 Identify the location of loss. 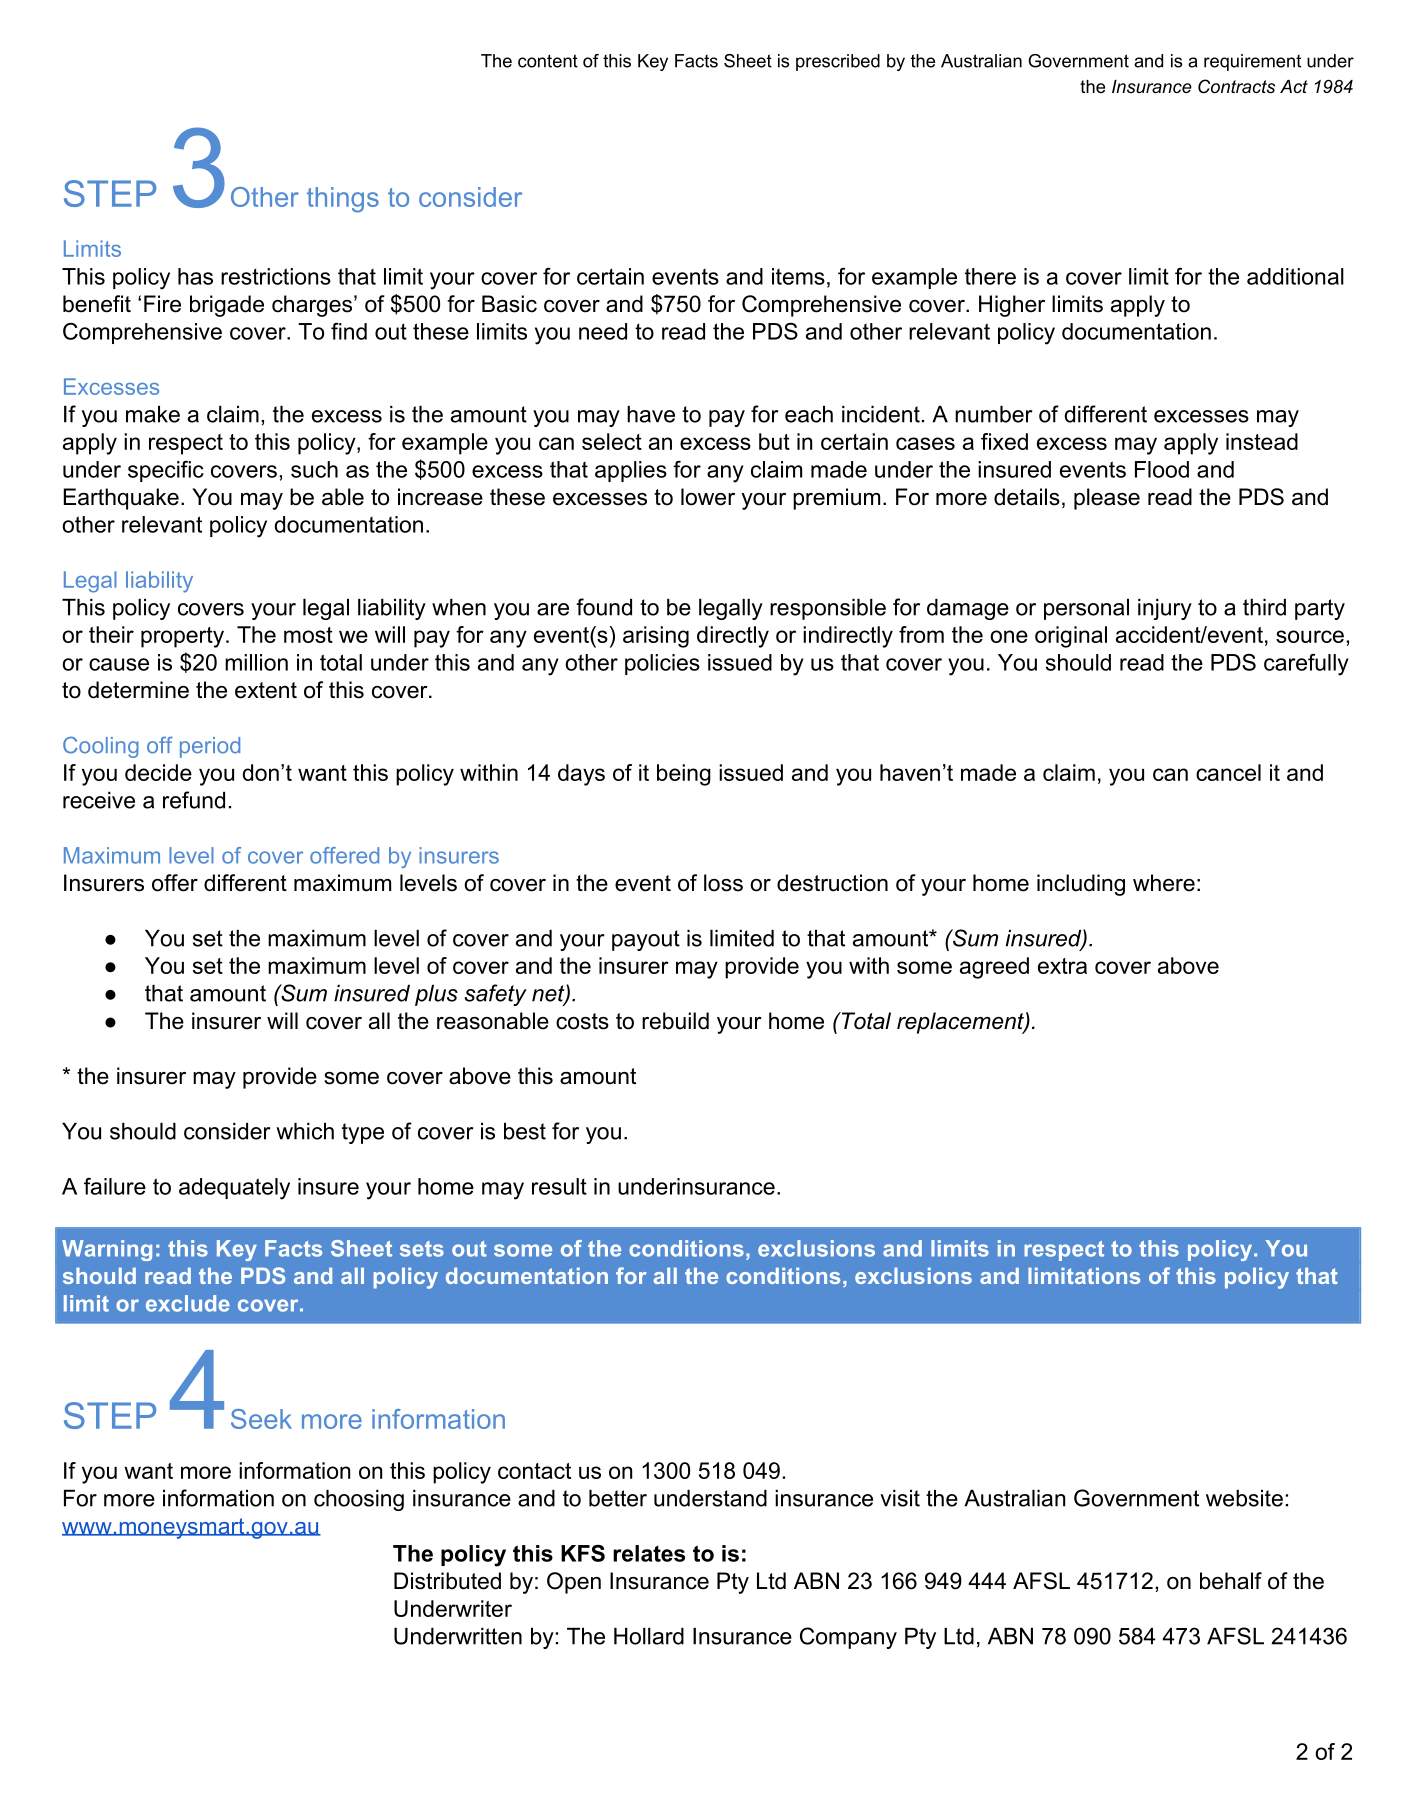
(723, 883).
